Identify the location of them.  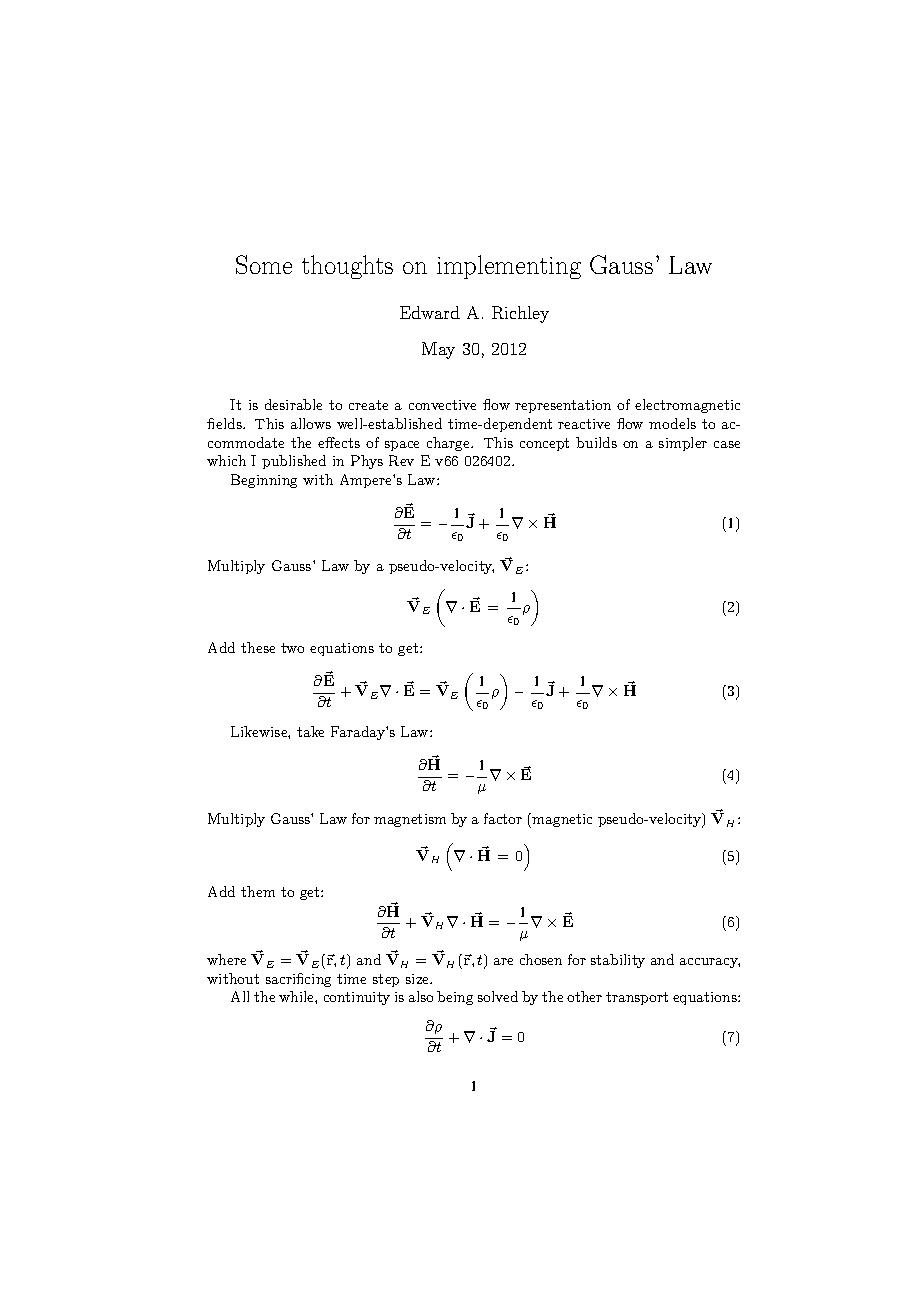
(258, 891).
